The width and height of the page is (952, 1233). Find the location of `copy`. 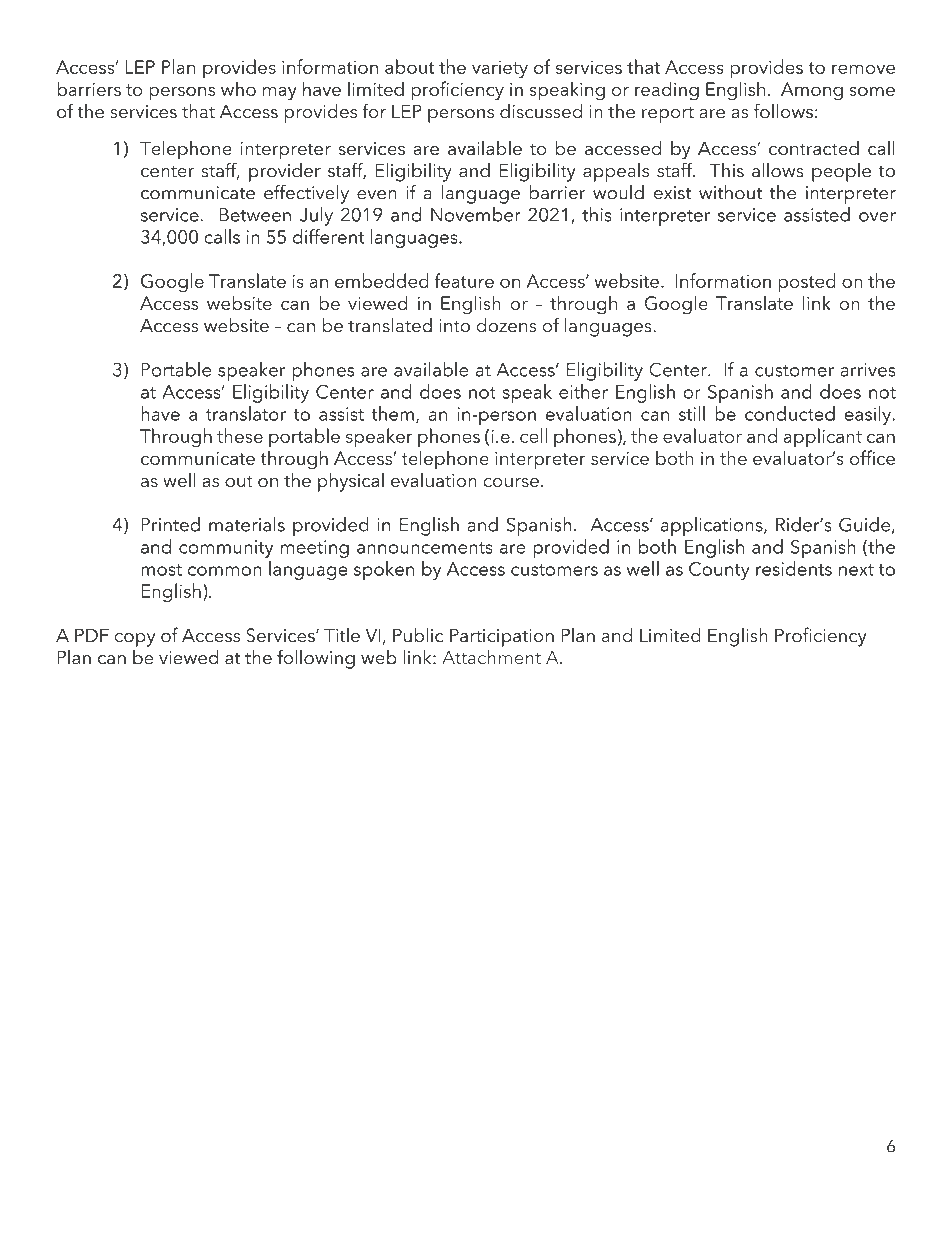

copy is located at coordinates (134, 640).
